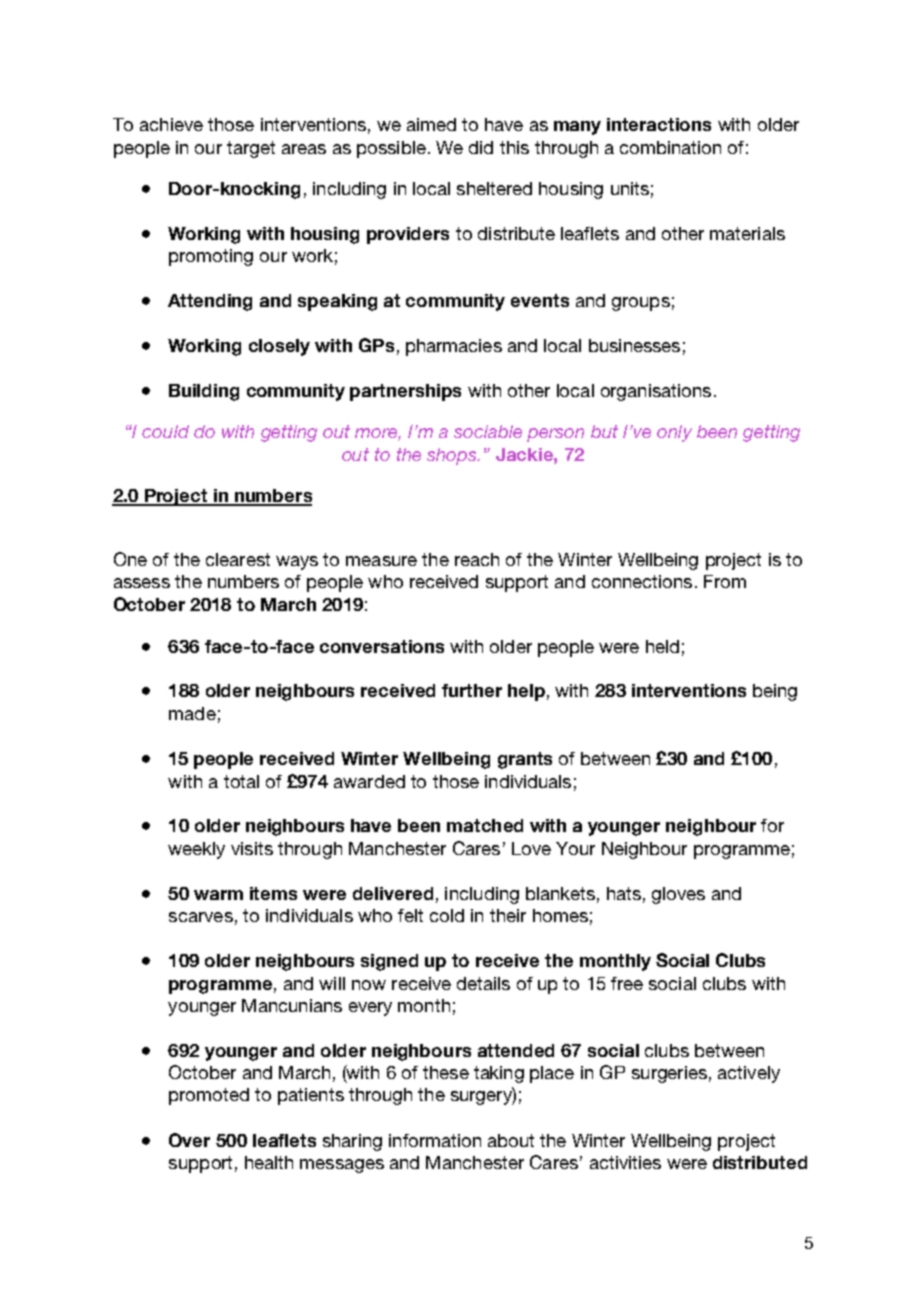 The width and height of the screenshot is (924, 1308). I want to click on information, so click(435, 1140).
